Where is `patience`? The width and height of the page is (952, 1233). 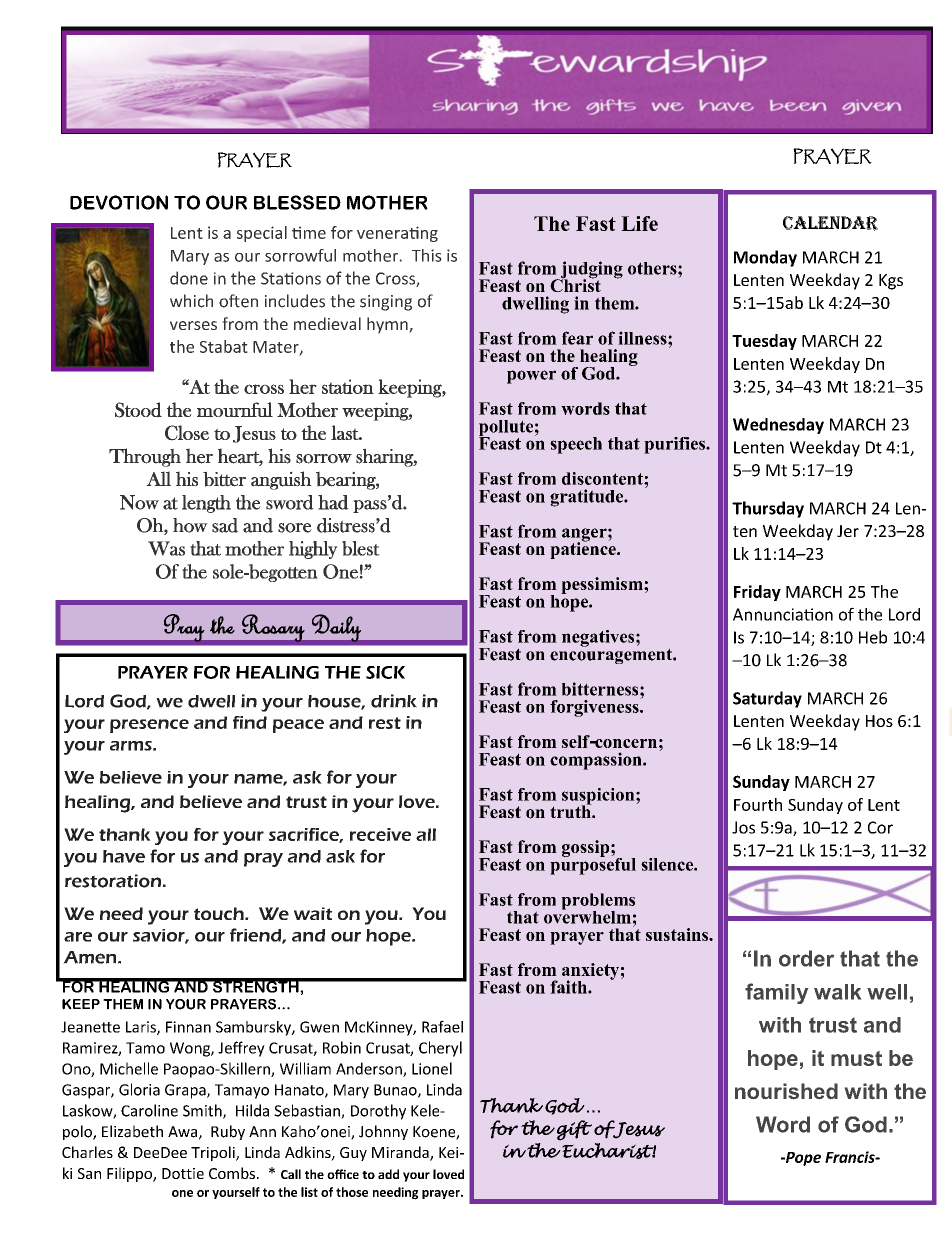
patience is located at coordinates (584, 549).
